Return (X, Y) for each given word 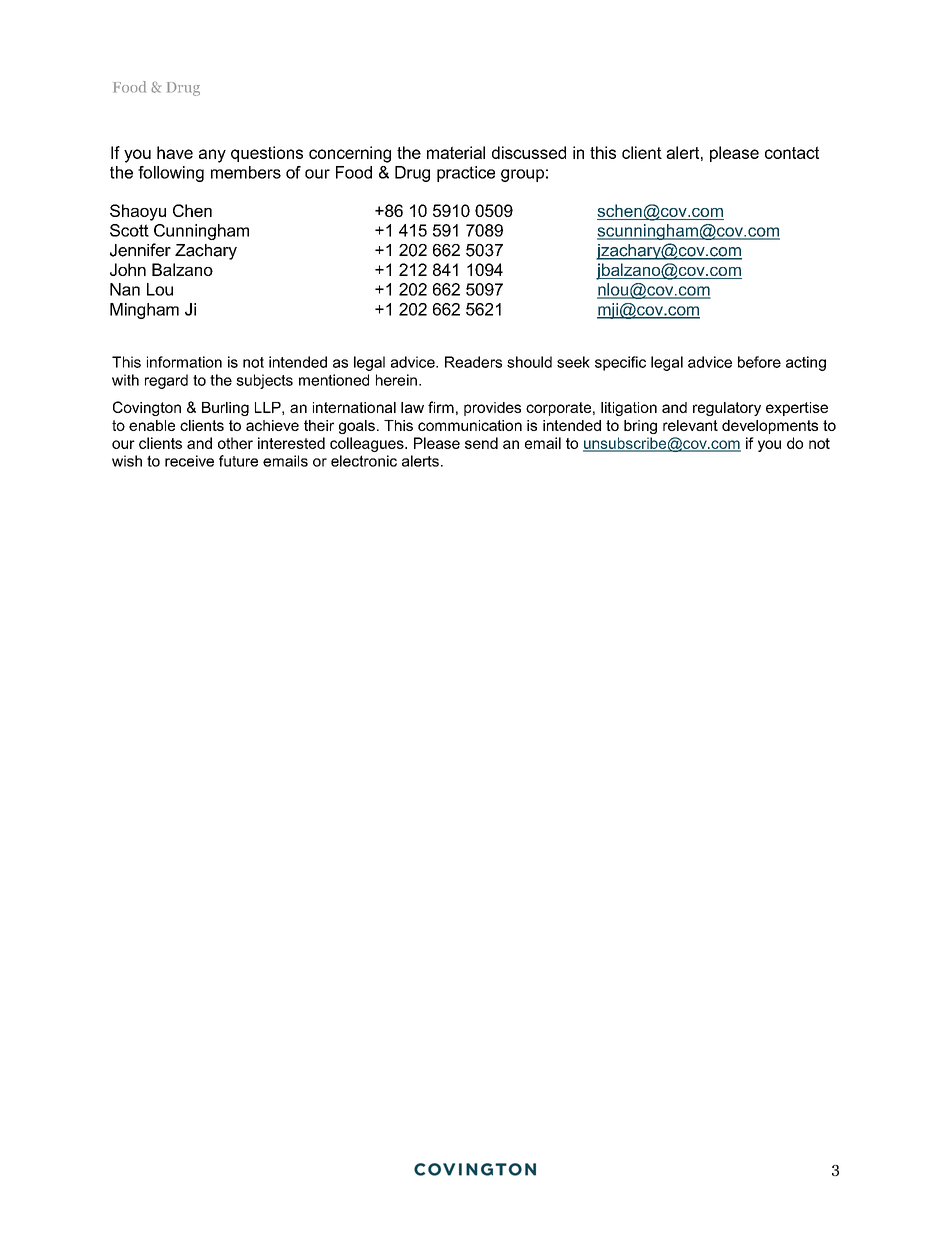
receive (189, 461)
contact (792, 152)
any (212, 156)
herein (396, 380)
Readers (473, 362)
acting (806, 363)
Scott (129, 230)
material (456, 152)
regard (166, 381)
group (522, 175)
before (759, 362)
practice (466, 174)
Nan (125, 289)
